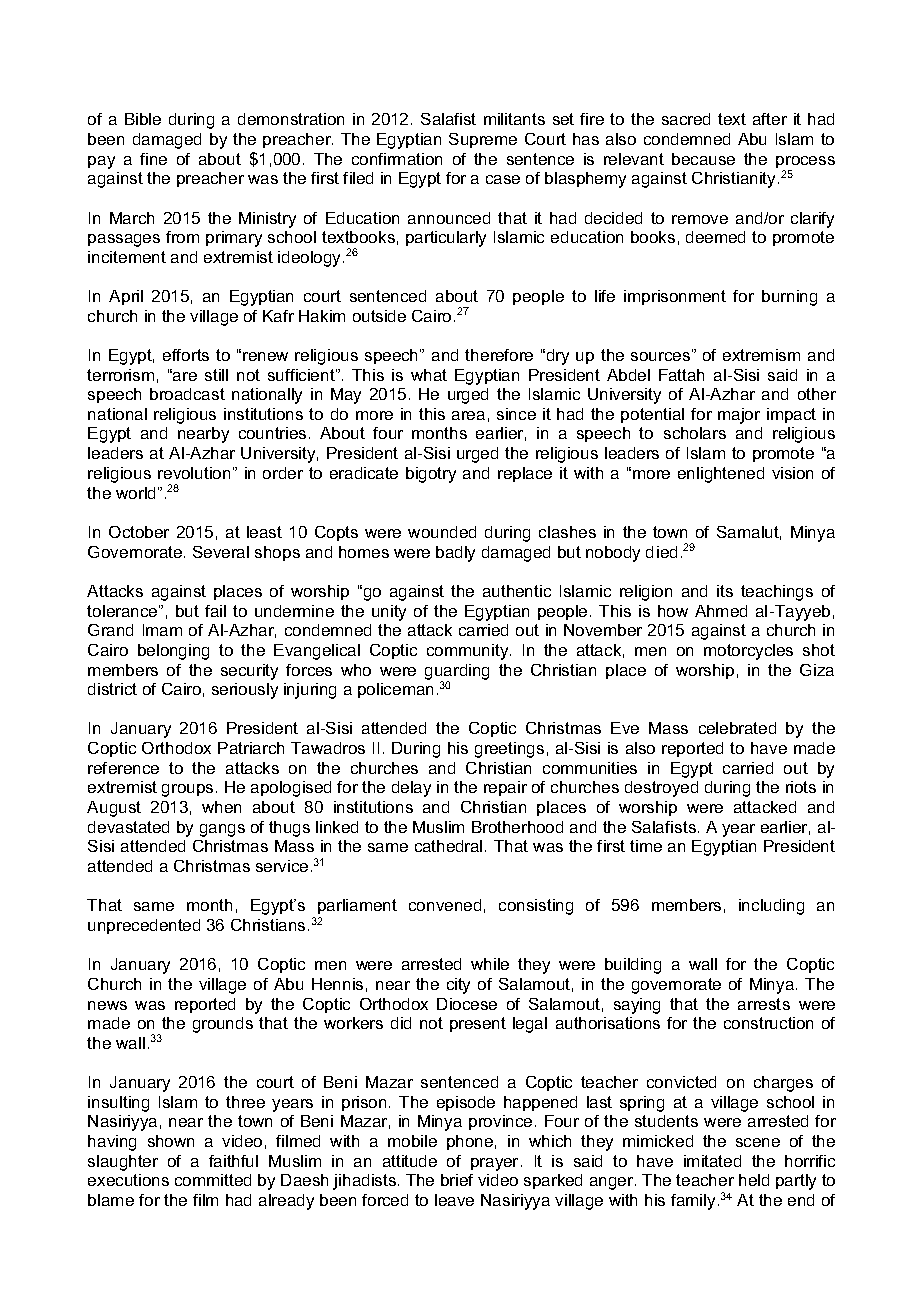 The width and height of the screenshot is (924, 1308). I want to click on bigotry, so click(431, 475).
